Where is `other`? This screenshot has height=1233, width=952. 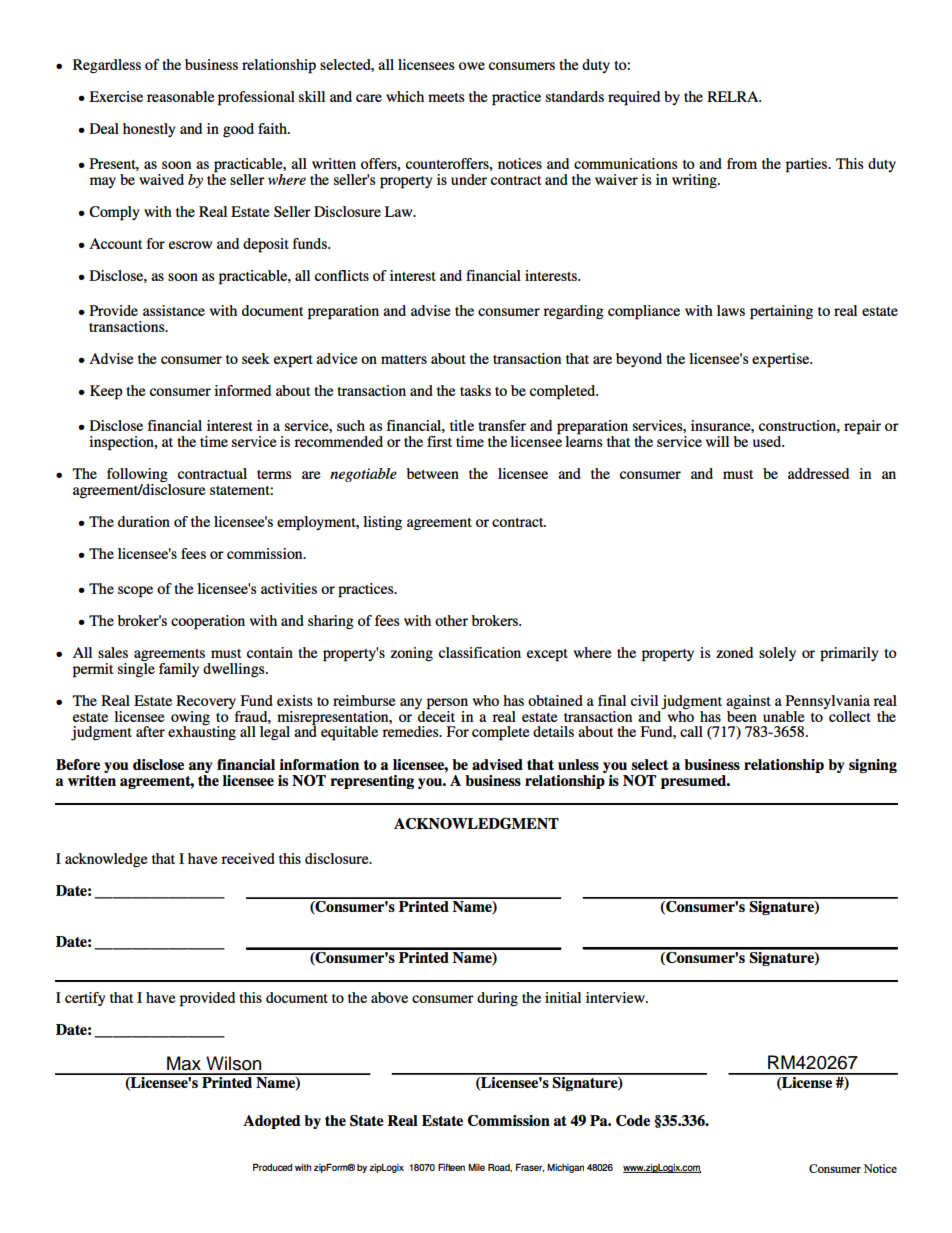 other is located at coordinates (451, 620).
